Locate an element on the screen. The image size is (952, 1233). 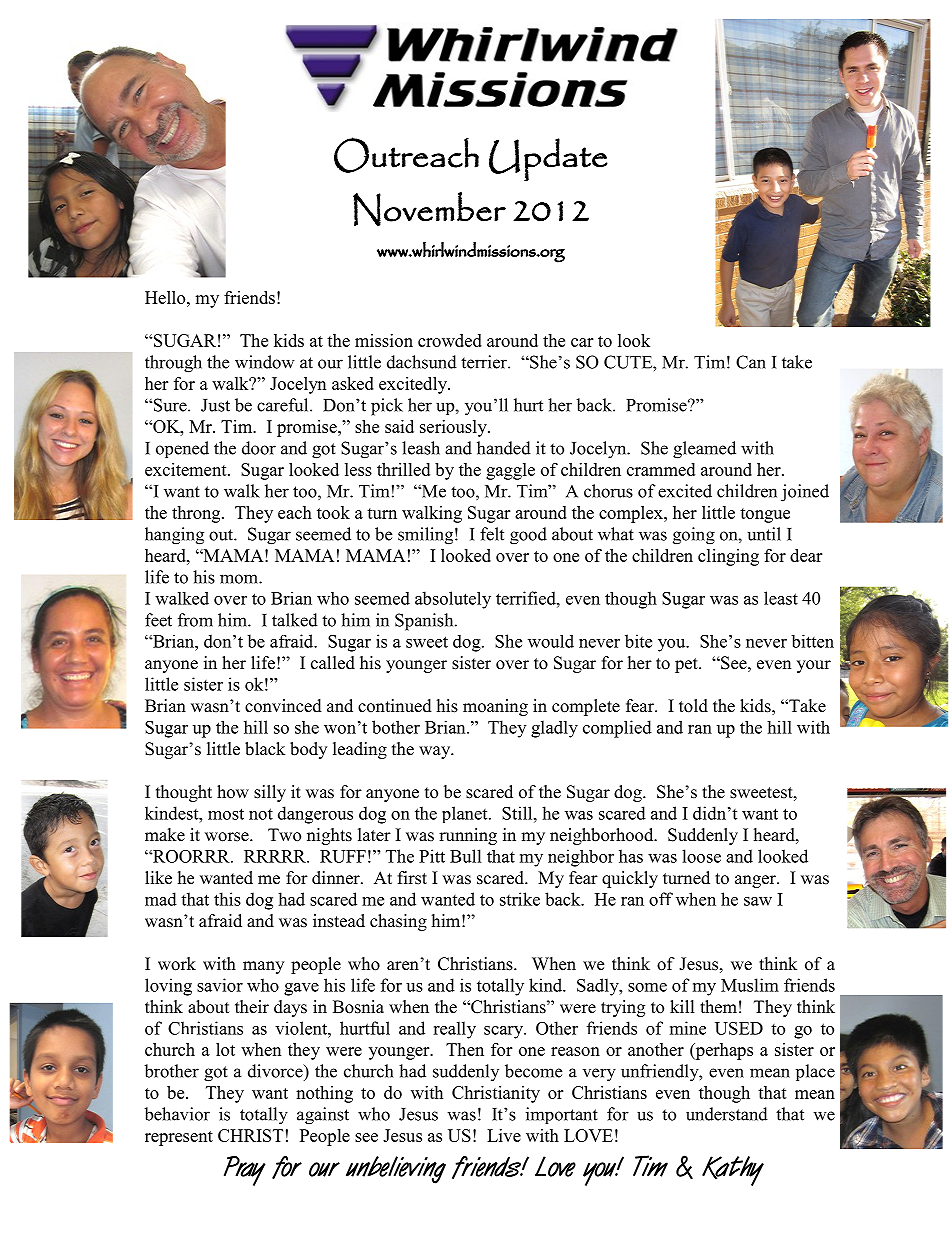
strike is located at coordinates (520, 899).
